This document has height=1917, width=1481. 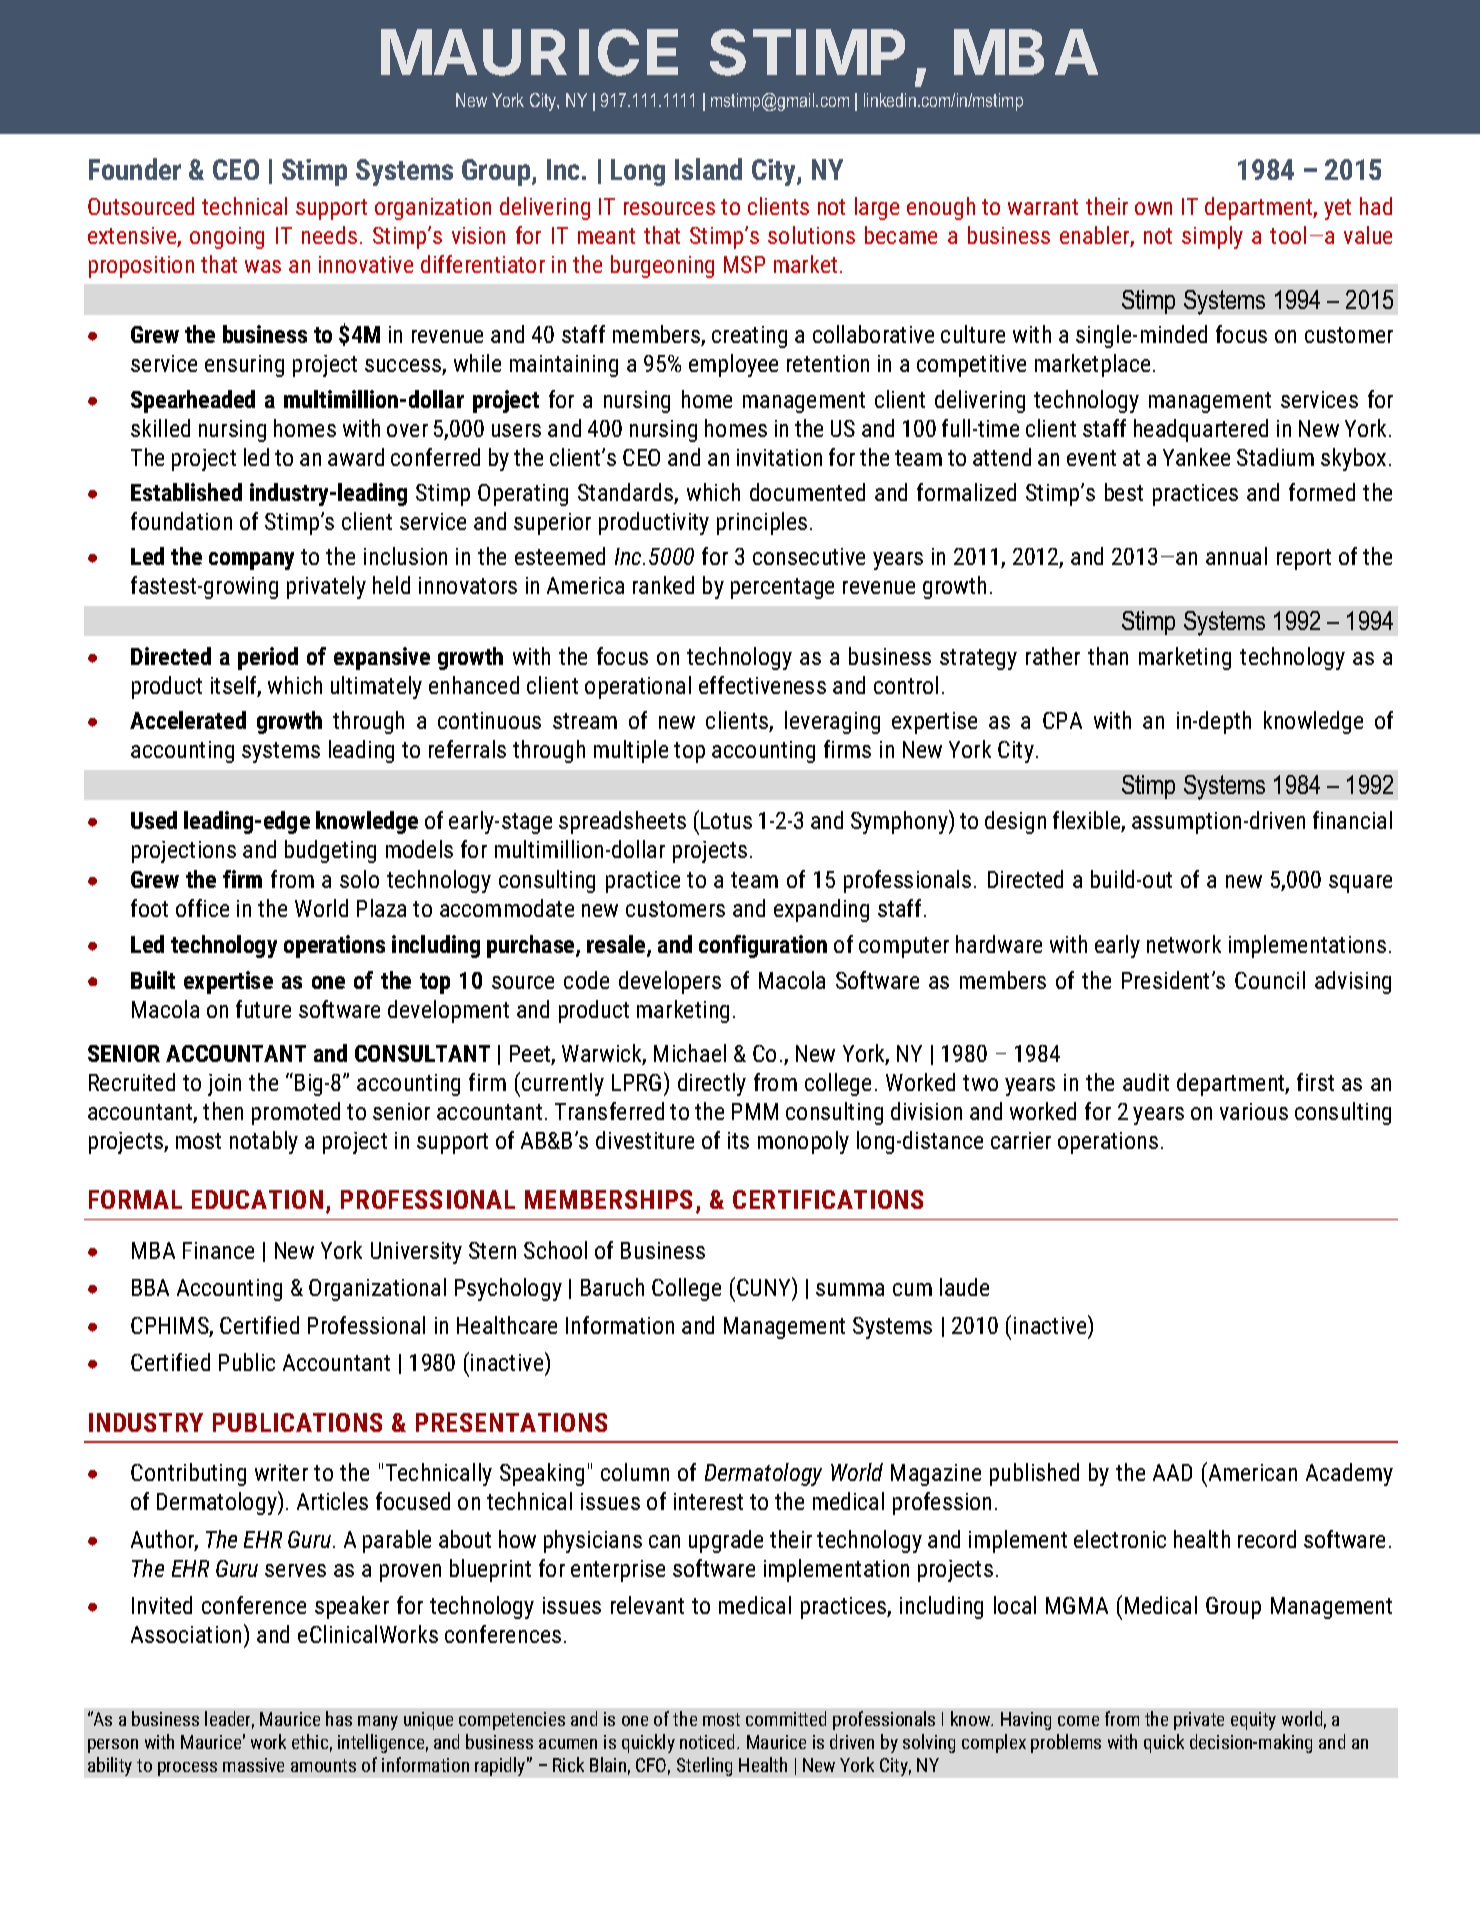 What do you see at coordinates (229, 1720) in the document?
I see `leader` at bounding box center [229, 1720].
